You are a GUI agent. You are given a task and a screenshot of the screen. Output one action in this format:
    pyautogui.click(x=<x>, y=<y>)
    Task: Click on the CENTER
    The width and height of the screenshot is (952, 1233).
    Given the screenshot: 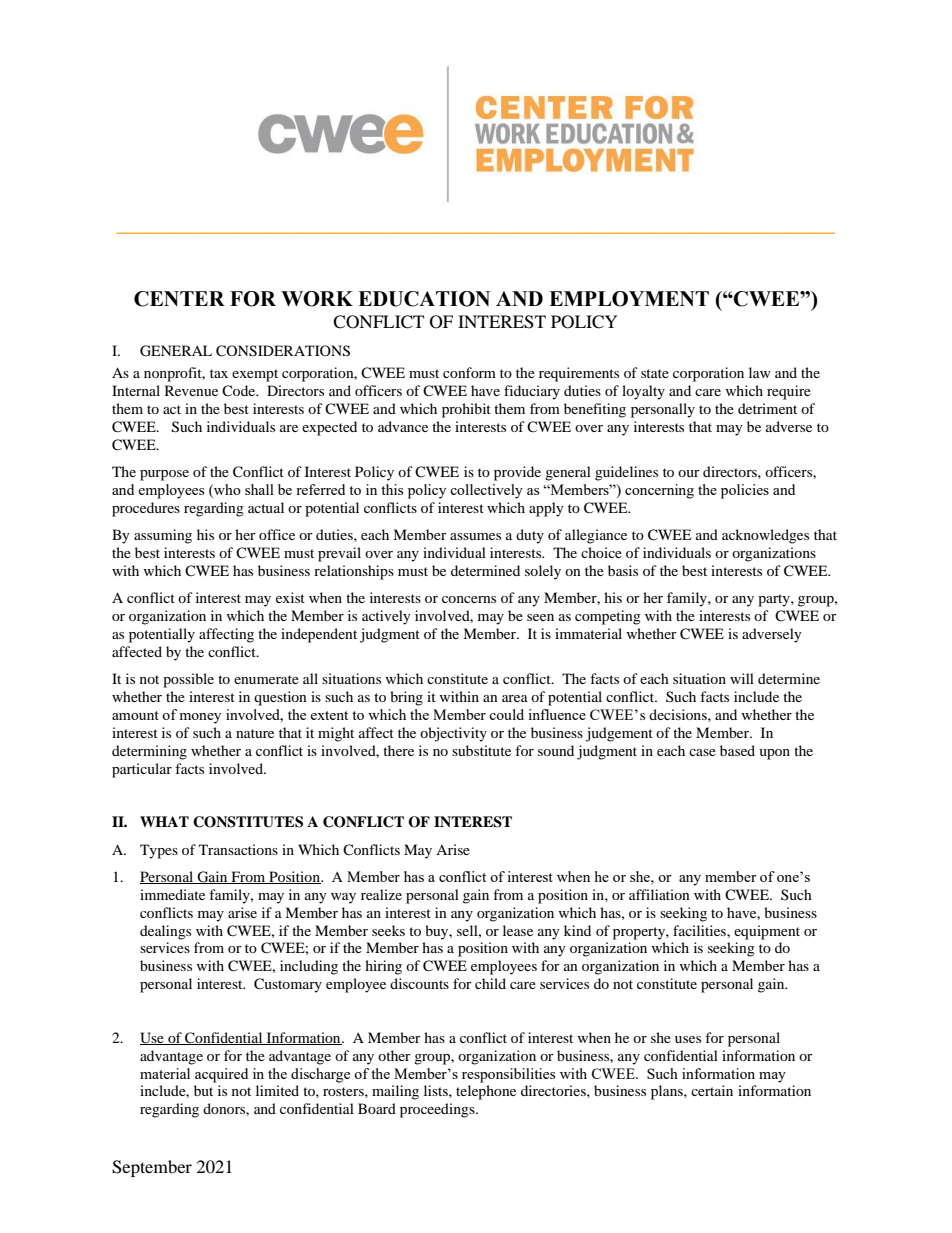 What is the action you would take?
    pyautogui.click(x=179, y=299)
